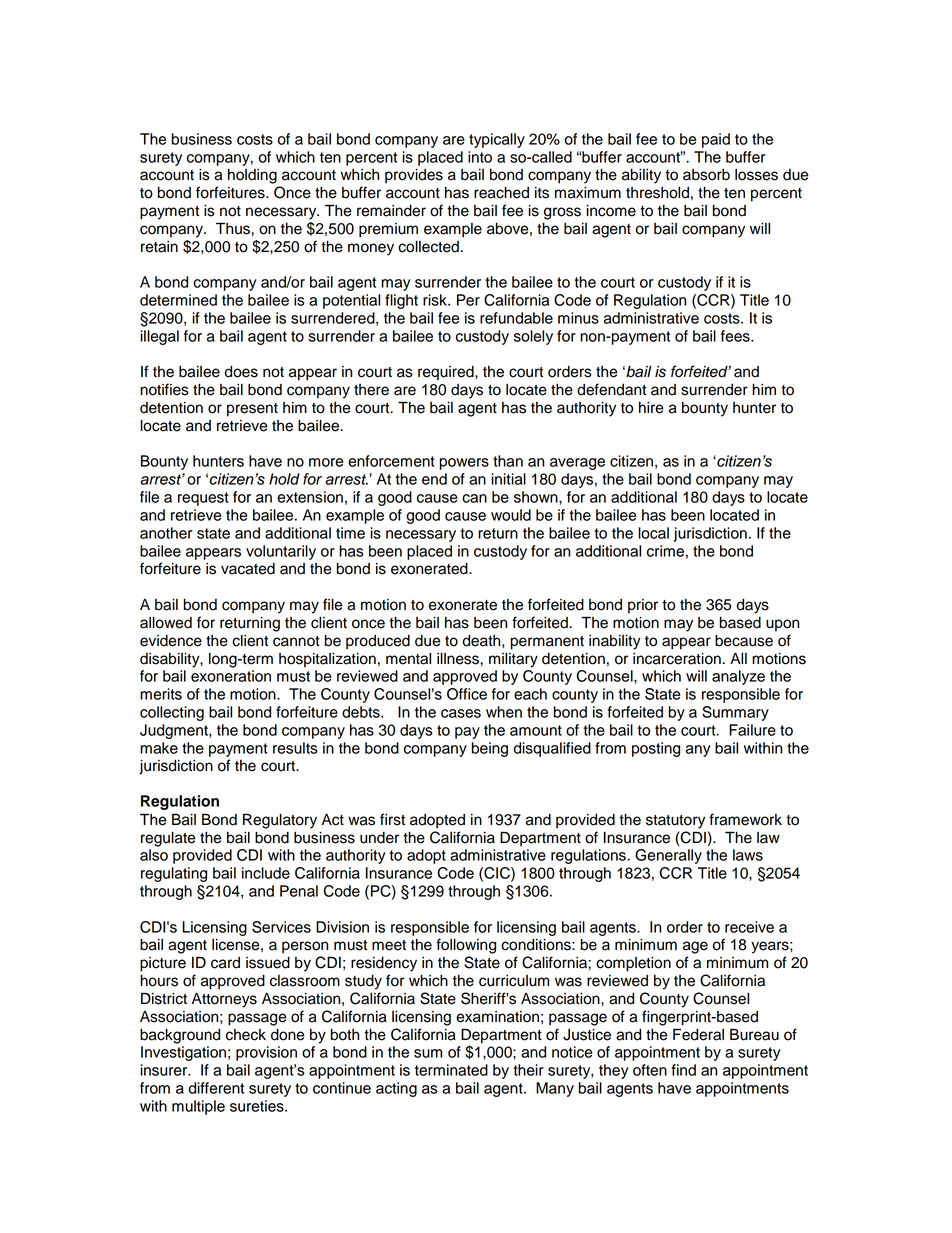  What do you see at coordinates (653, 533) in the screenshot?
I see `local` at bounding box center [653, 533].
